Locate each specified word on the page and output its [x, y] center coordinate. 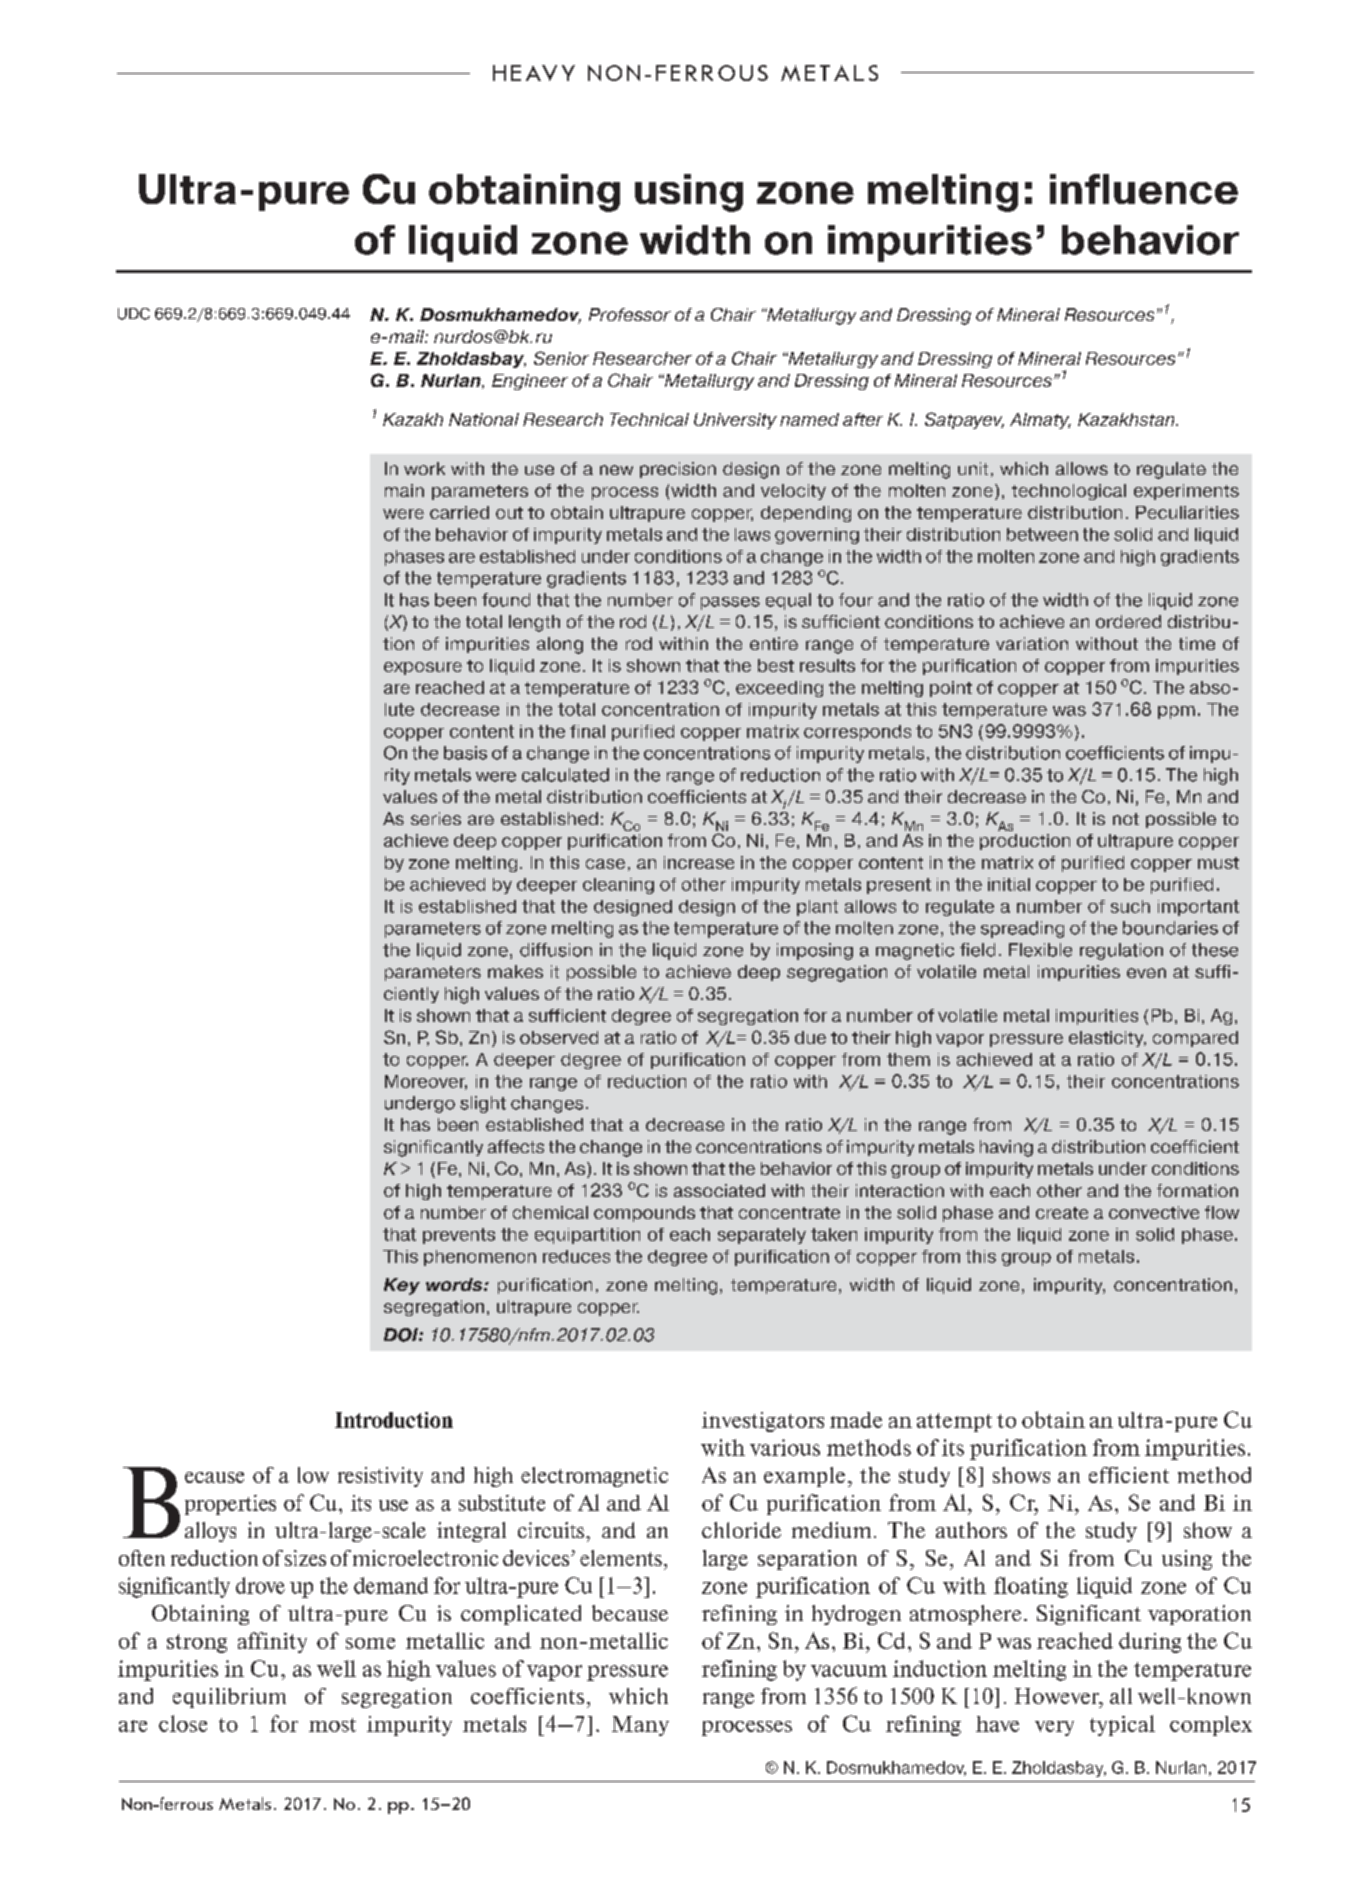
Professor [630, 314]
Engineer [530, 382]
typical [1122, 1725]
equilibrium [229, 1698]
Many [640, 1726]
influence [1144, 189]
